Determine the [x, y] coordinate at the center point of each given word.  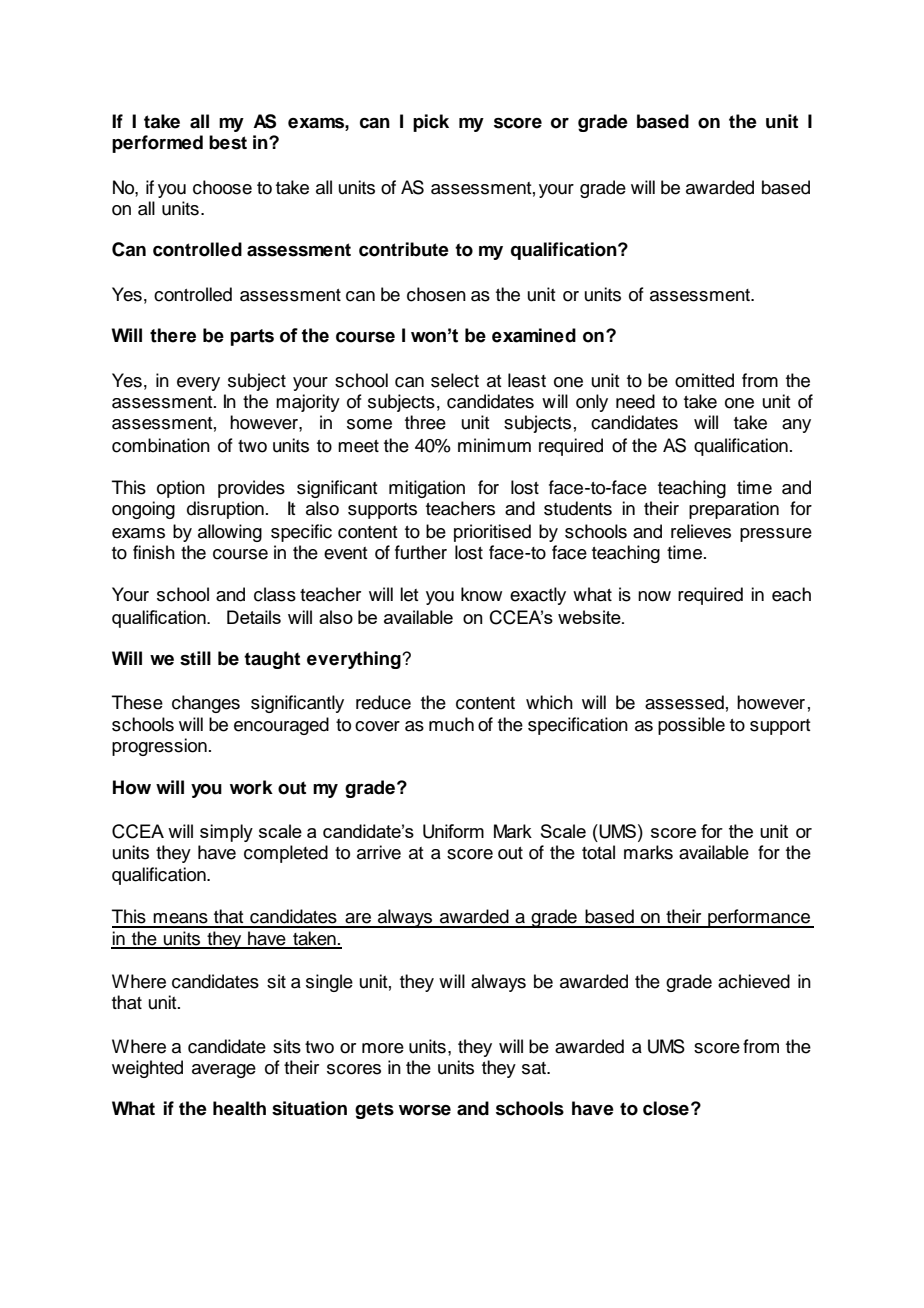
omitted [704, 380]
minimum [494, 445]
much [451, 724]
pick [431, 123]
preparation [734, 510]
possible [691, 726]
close [666, 1108]
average [224, 1071]
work [251, 787]
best [228, 142]
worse [425, 1110]
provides [251, 489]
